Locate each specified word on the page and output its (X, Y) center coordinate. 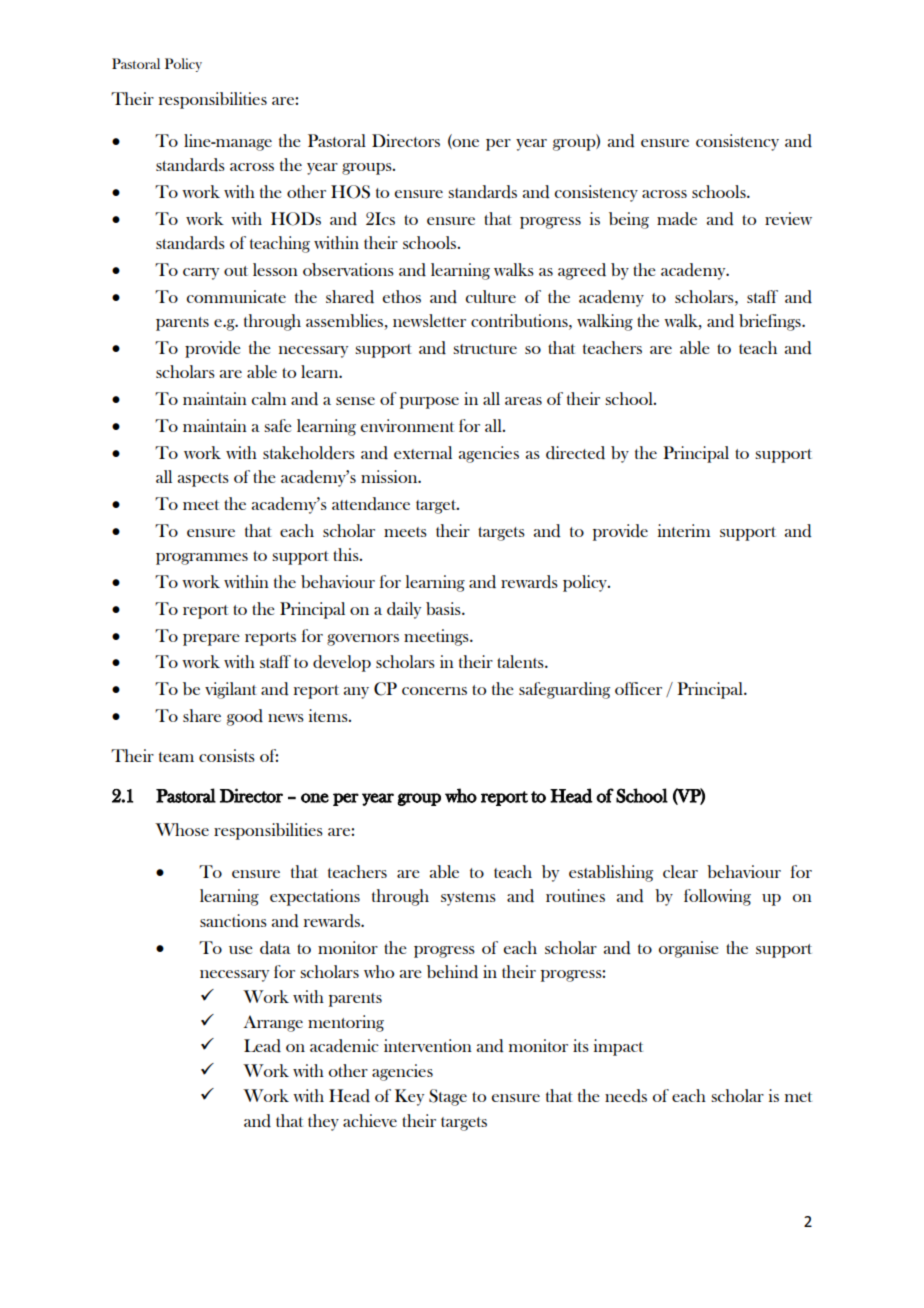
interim (684, 530)
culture (490, 296)
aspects (203, 480)
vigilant (231, 690)
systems (468, 899)
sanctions (233, 920)
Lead (262, 1046)
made (677, 219)
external (423, 452)
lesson (275, 269)
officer (638, 688)
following (717, 897)
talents (521, 661)
